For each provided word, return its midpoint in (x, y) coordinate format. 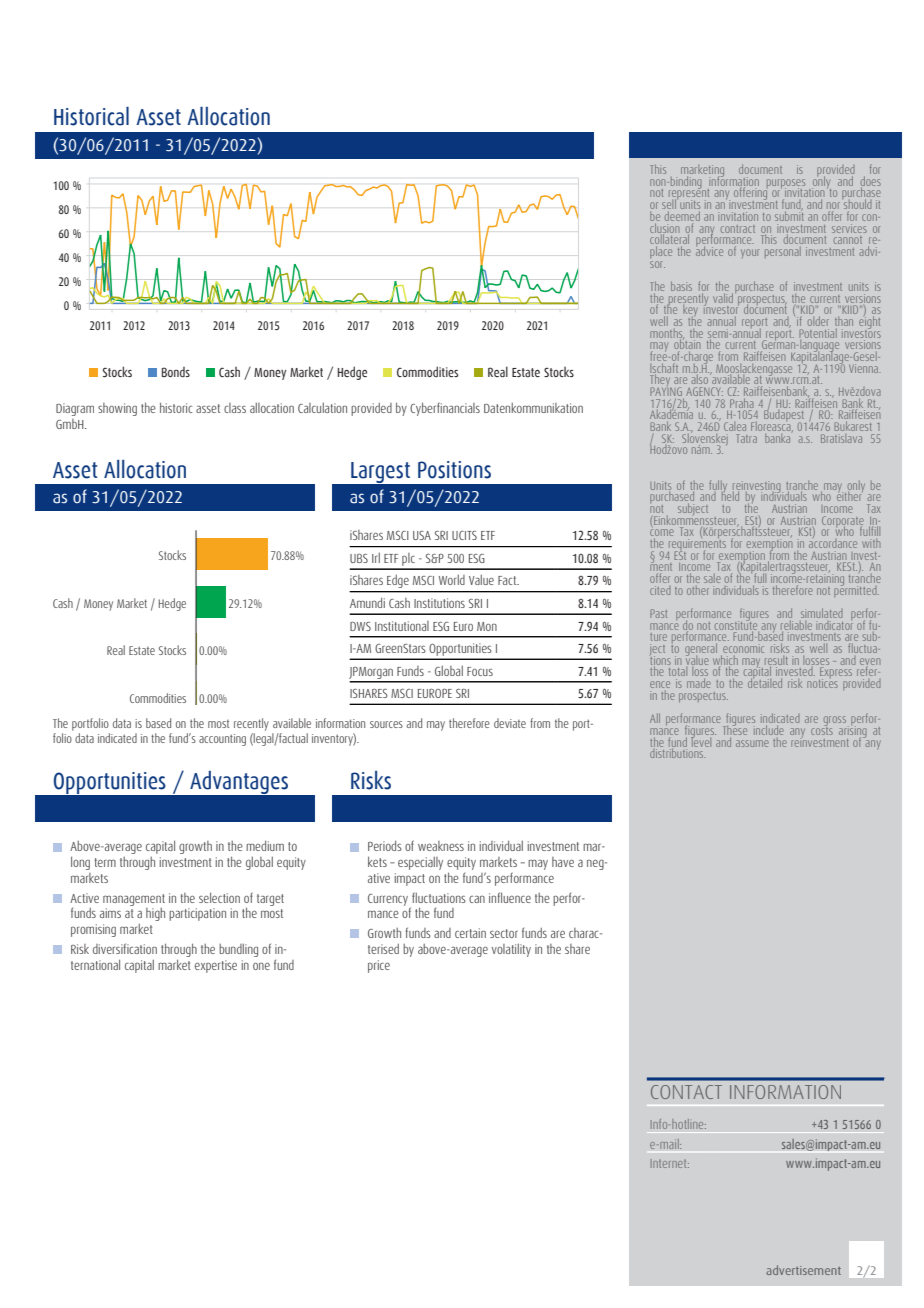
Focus (480, 671)
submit (789, 215)
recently (251, 724)
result (776, 661)
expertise (216, 966)
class (235, 408)
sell (670, 204)
